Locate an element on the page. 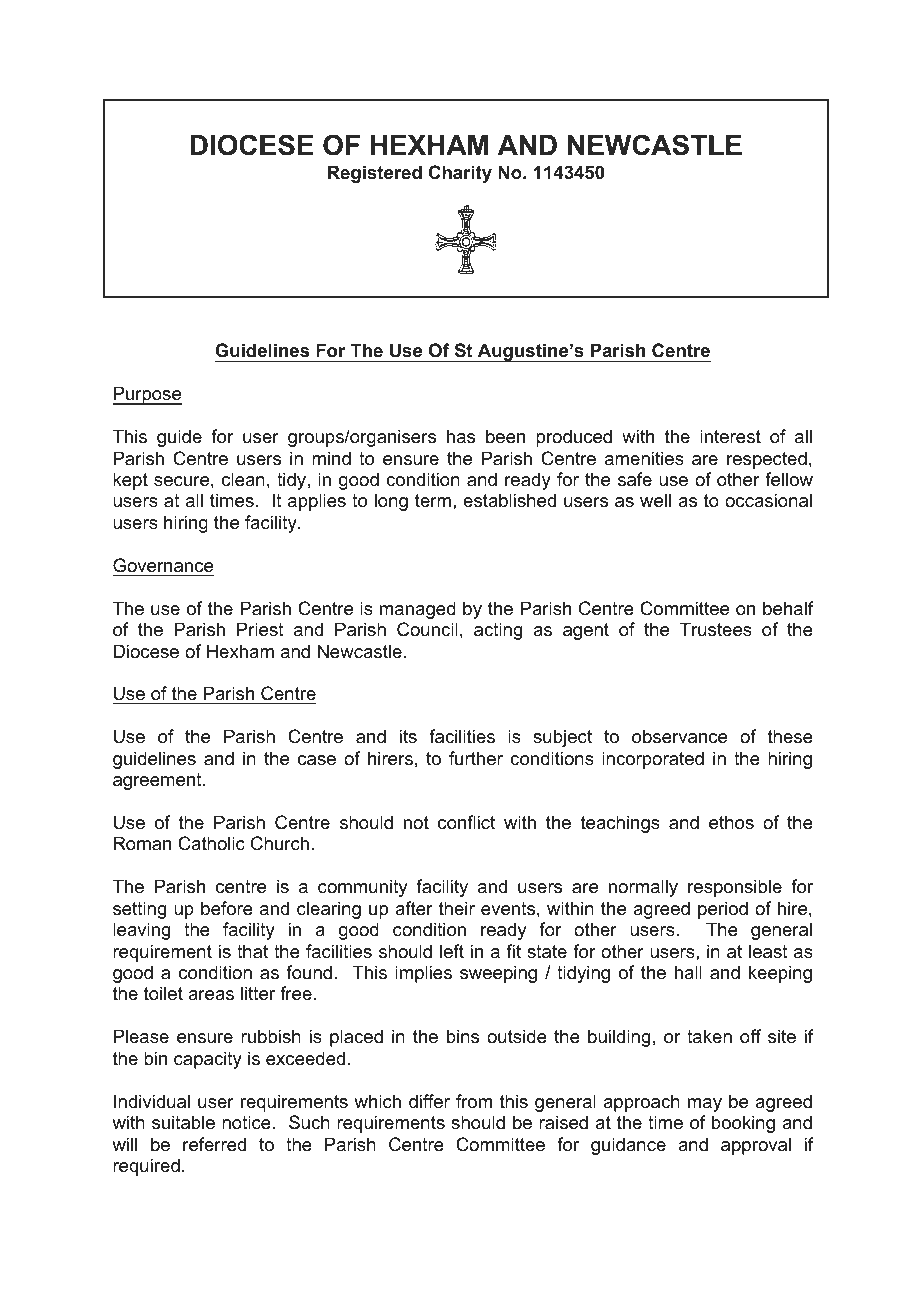 This page has height=1308, width=924. Catholic is located at coordinates (211, 843).
